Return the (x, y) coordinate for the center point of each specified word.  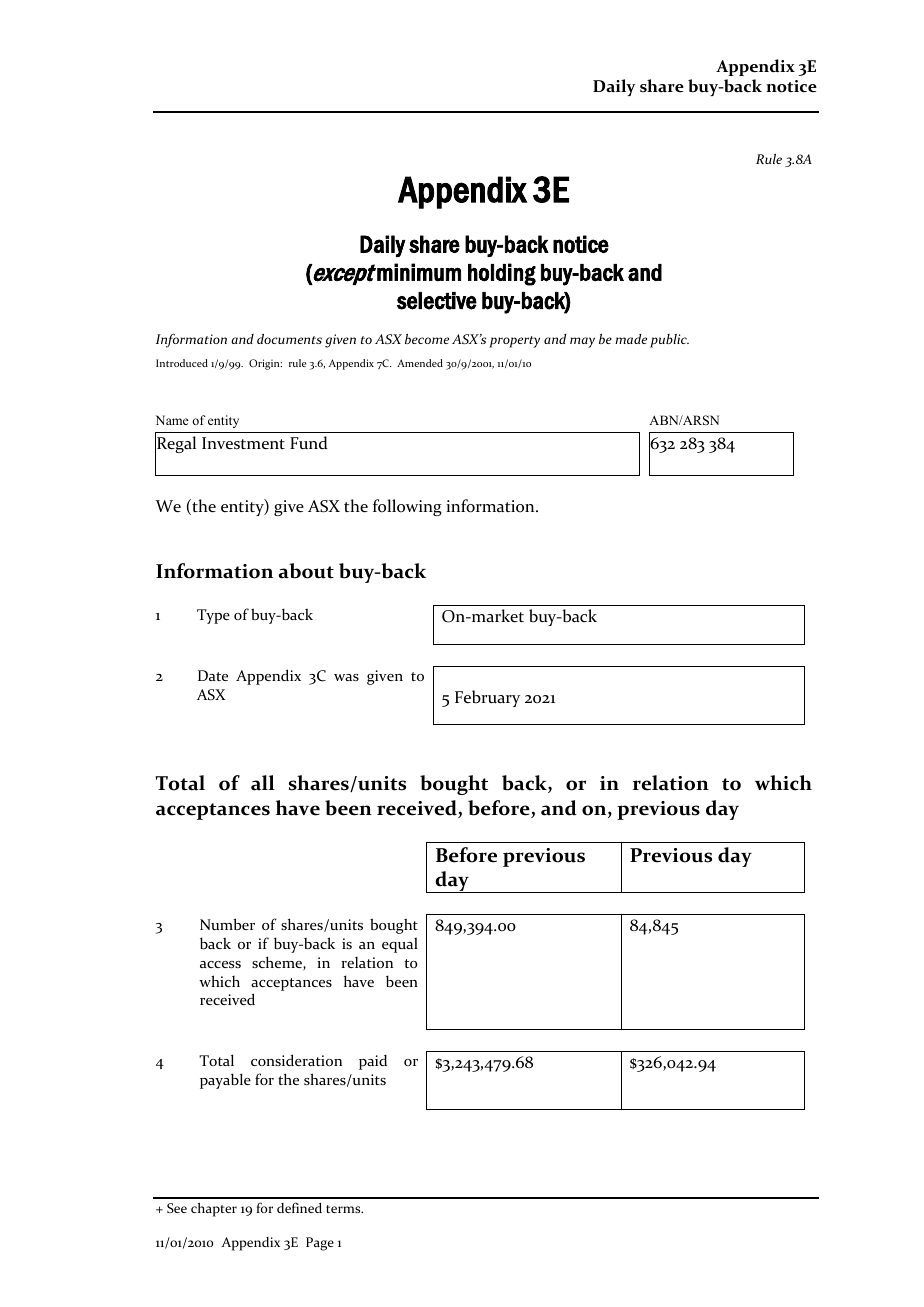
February (487, 698)
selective (437, 301)
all (263, 783)
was (346, 677)
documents (289, 339)
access (220, 964)
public (669, 341)
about (306, 571)
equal (400, 945)
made (631, 339)
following (407, 507)
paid (373, 1062)
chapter (214, 1210)
